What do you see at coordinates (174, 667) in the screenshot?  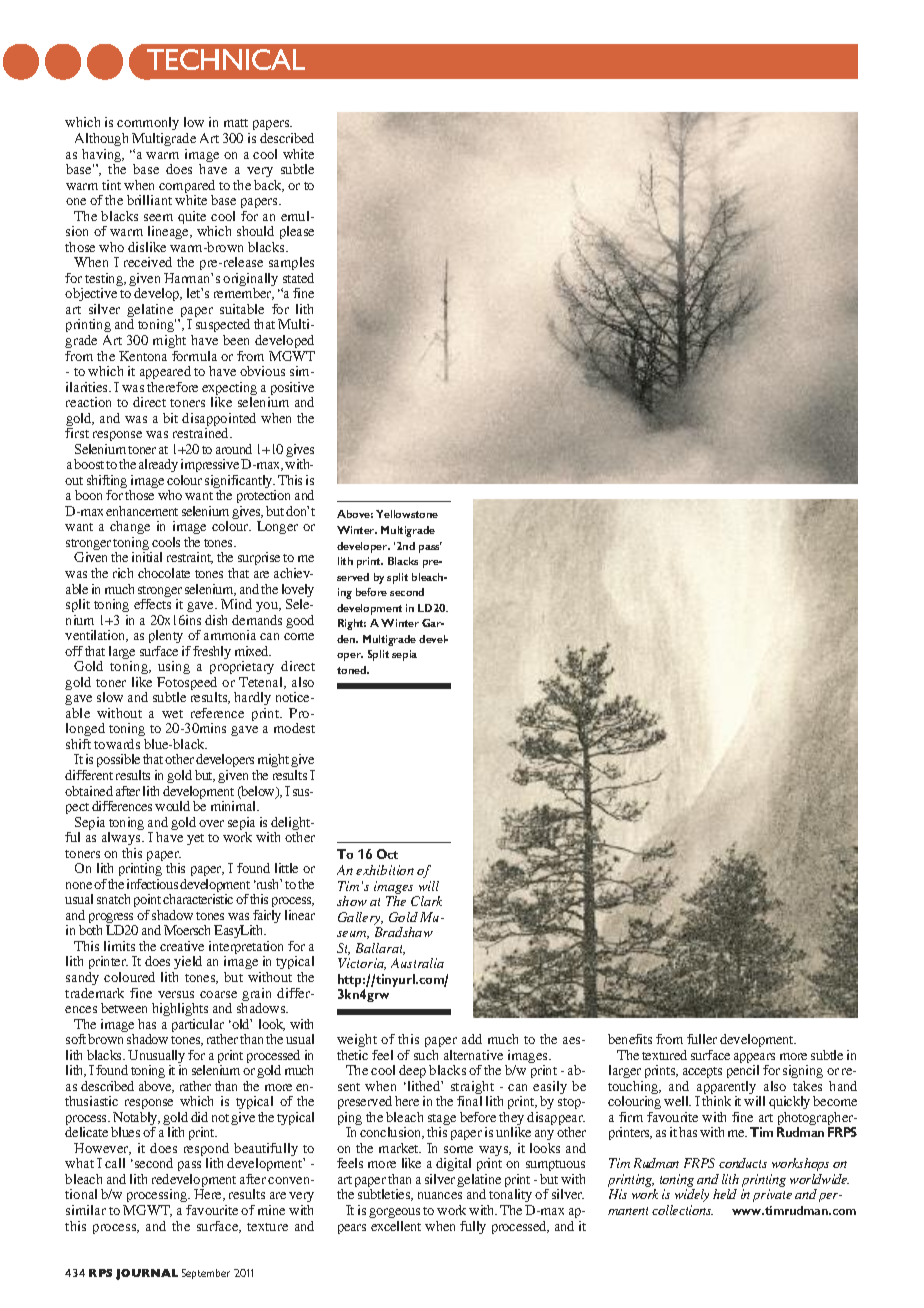 I see `using` at bounding box center [174, 667].
